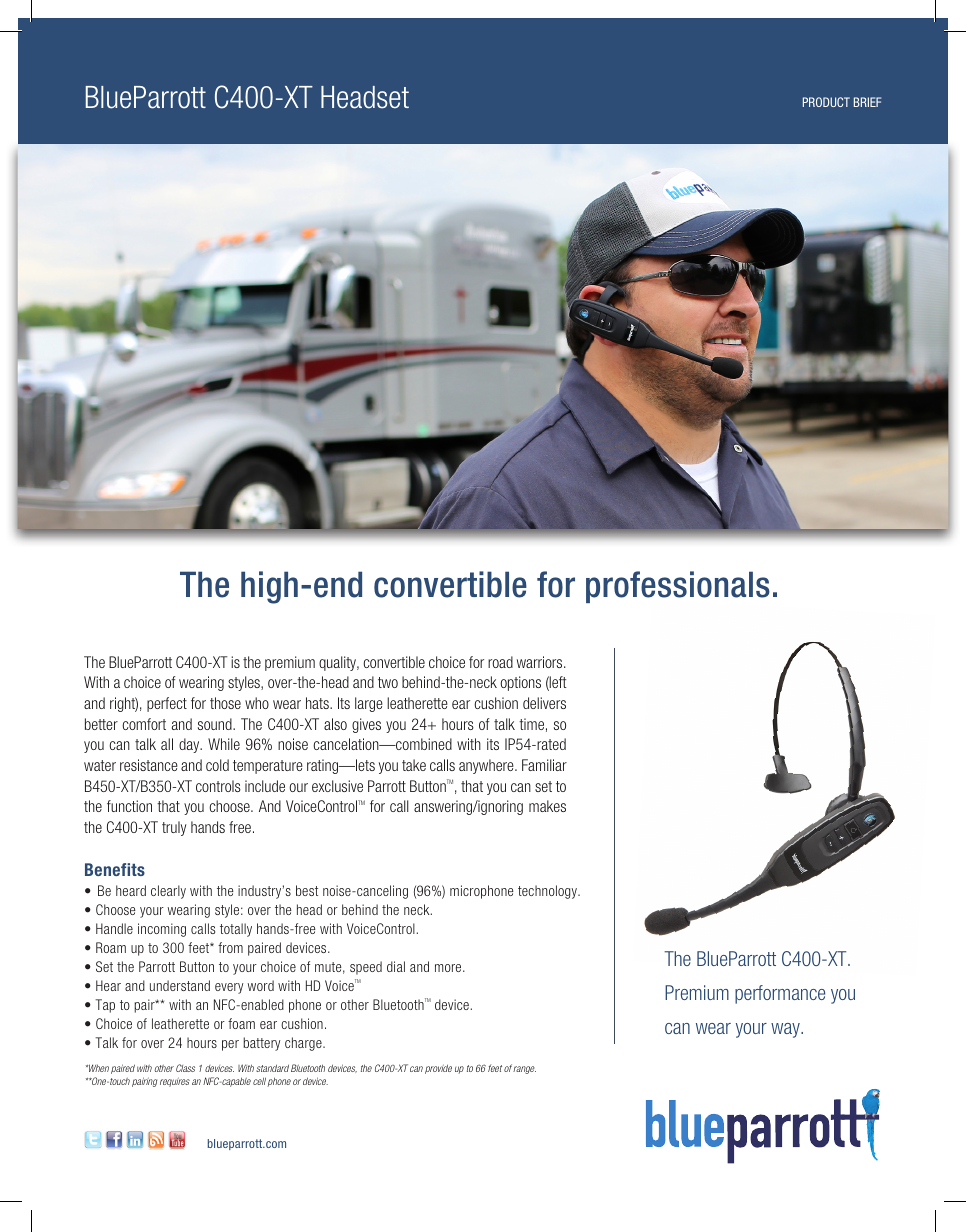  I want to click on road, so click(500, 662).
